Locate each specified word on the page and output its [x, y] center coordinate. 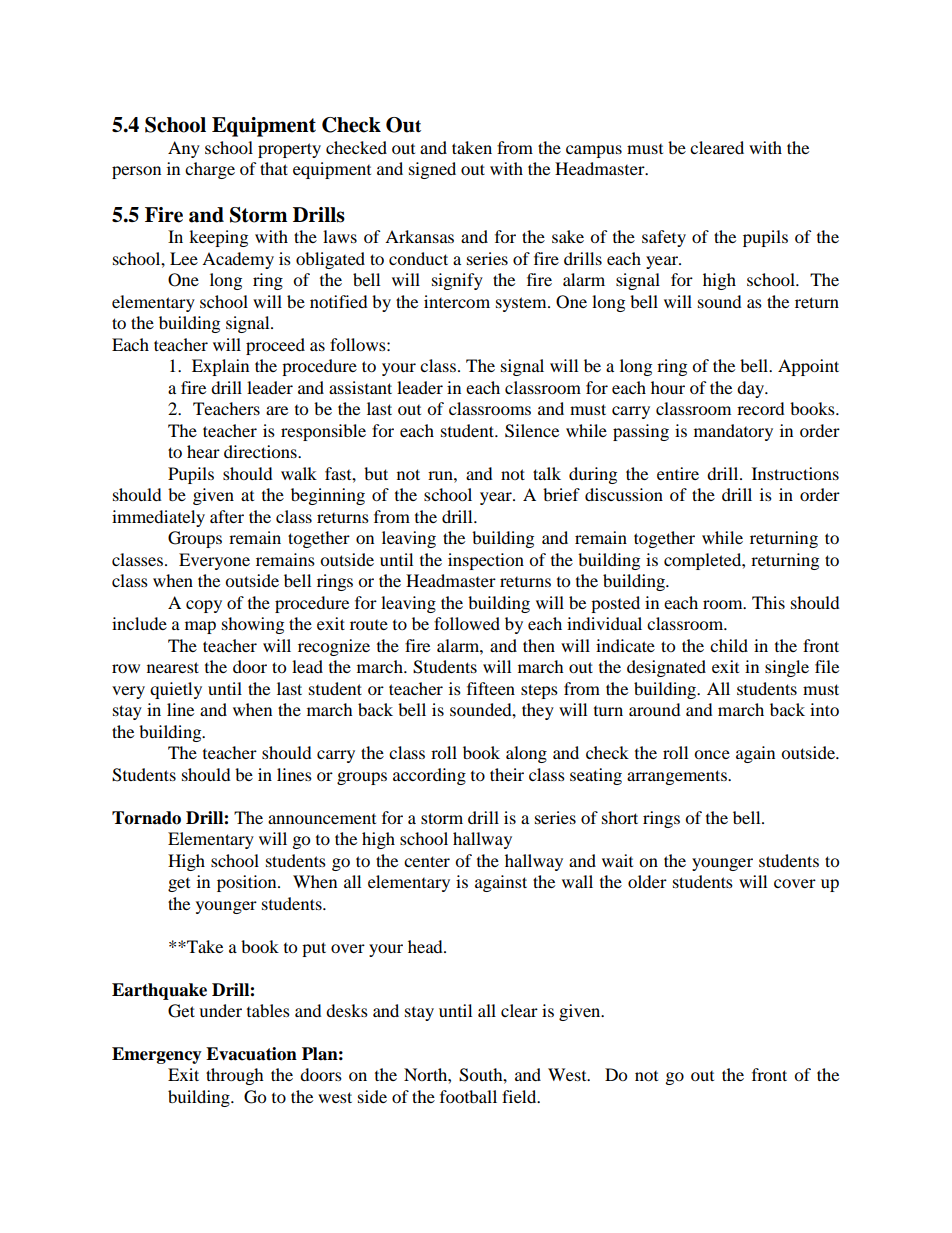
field [520, 1096]
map [200, 627]
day [752, 389]
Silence [532, 431]
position [248, 883]
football [468, 1096]
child [729, 645]
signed [432, 170]
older [647, 881]
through [235, 1076]
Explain [220, 367]
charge [210, 170]
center [427, 861]
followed [467, 623]
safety [664, 238]
